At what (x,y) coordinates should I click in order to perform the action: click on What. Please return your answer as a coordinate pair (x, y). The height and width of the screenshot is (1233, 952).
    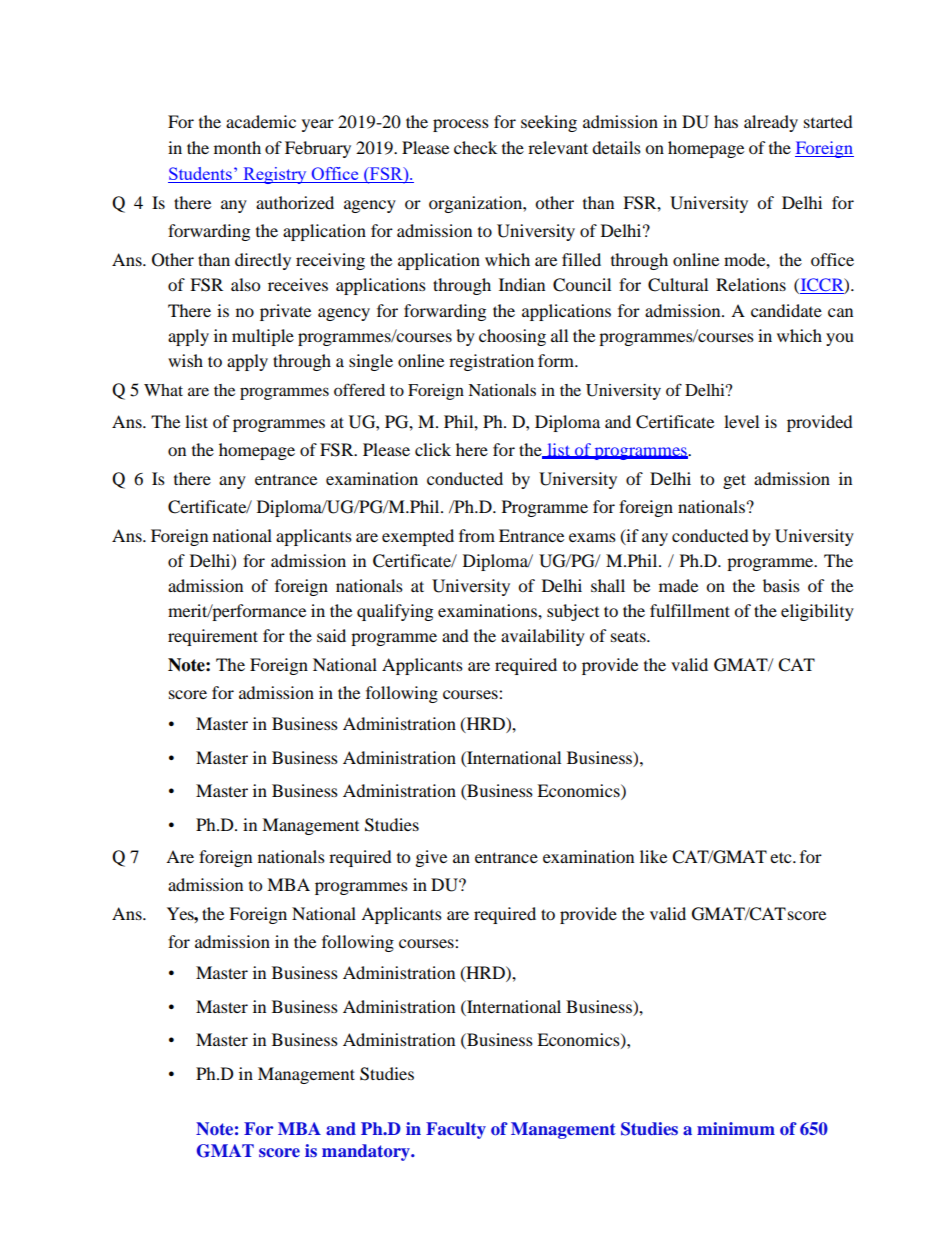
    Looking at the image, I should click on (163, 390).
